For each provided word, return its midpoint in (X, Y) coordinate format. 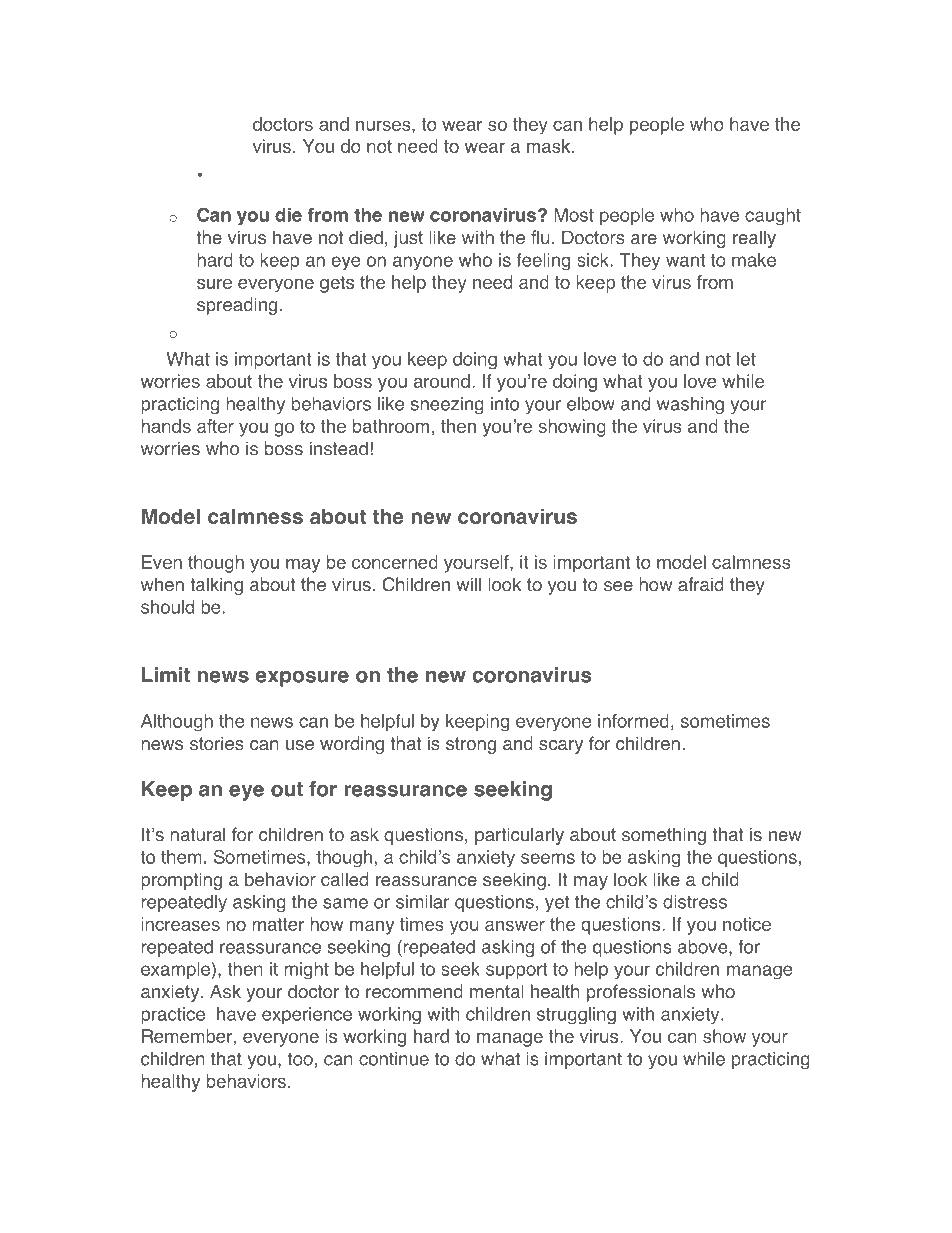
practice (173, 1015)
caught (773, 217)
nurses (384, 126)
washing (690, 405)
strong (471, 745)
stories (217, 743)
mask (550, 146)
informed (633, 721)
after (215, 426)
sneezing (447, 405)
